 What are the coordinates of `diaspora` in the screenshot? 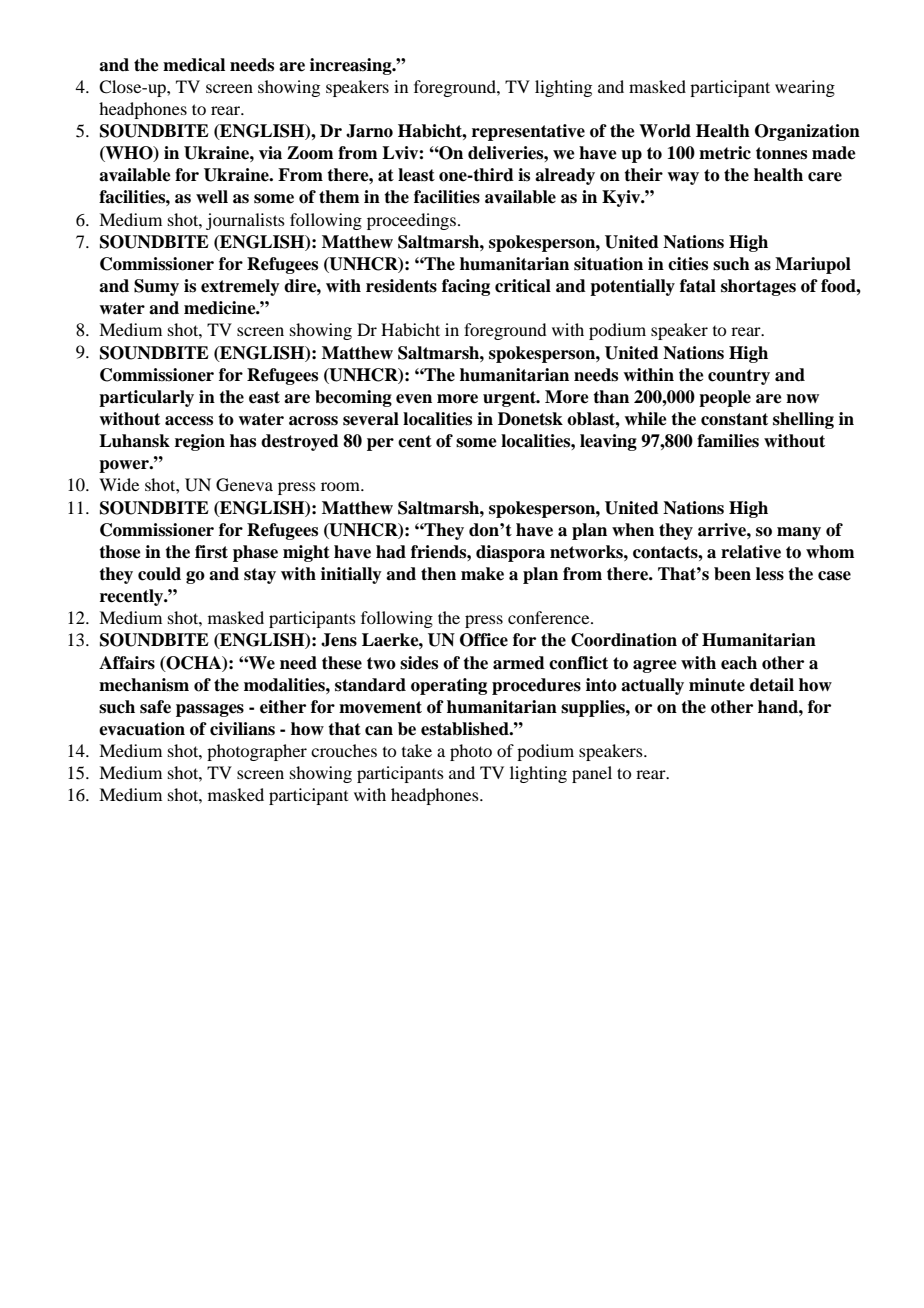 It's located at (510, 553).
